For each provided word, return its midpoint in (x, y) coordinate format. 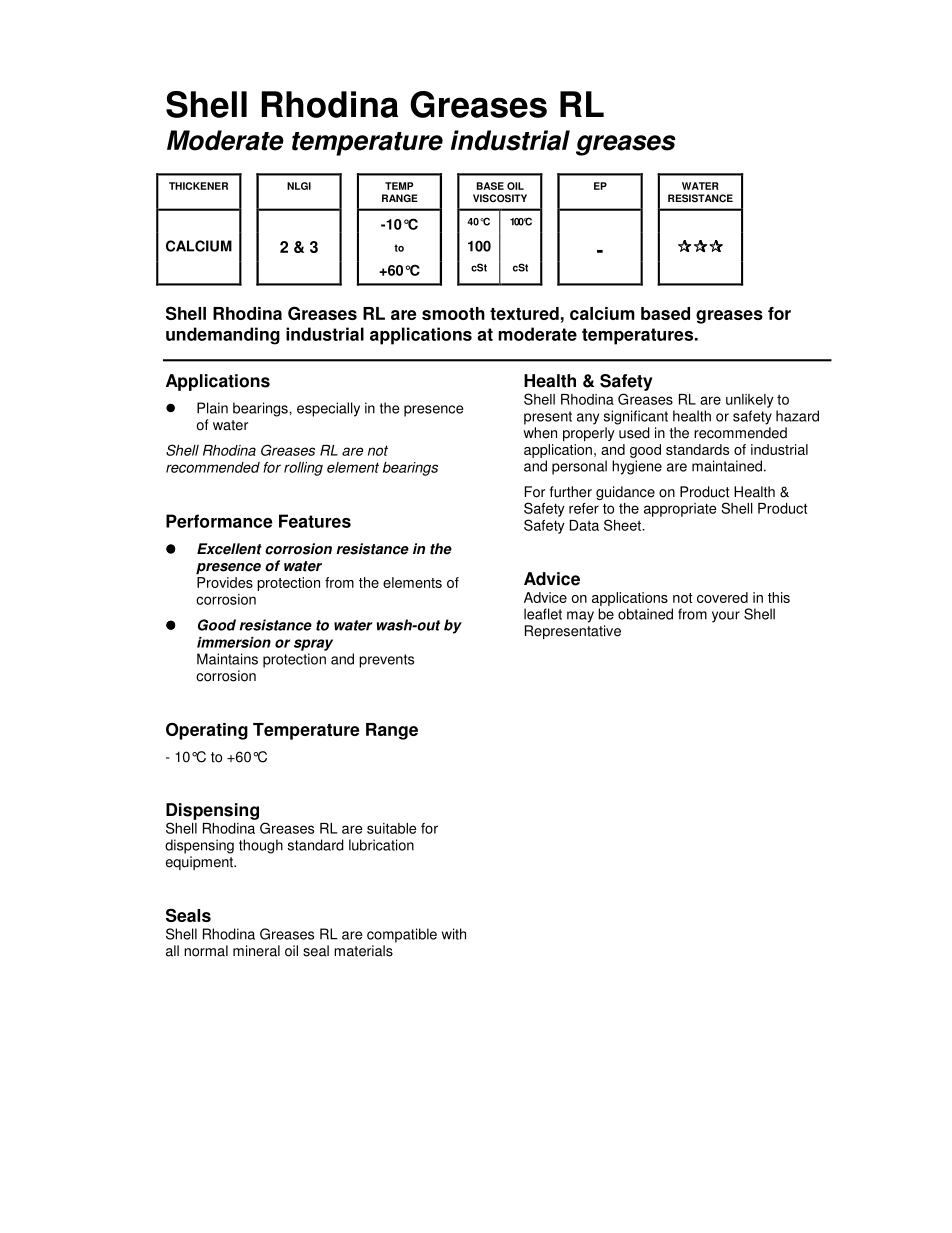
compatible (402, 935)
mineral (256, 951)
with (454, 934)
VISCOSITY (500, 198)
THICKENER (198, 186)
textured (524, 313)
